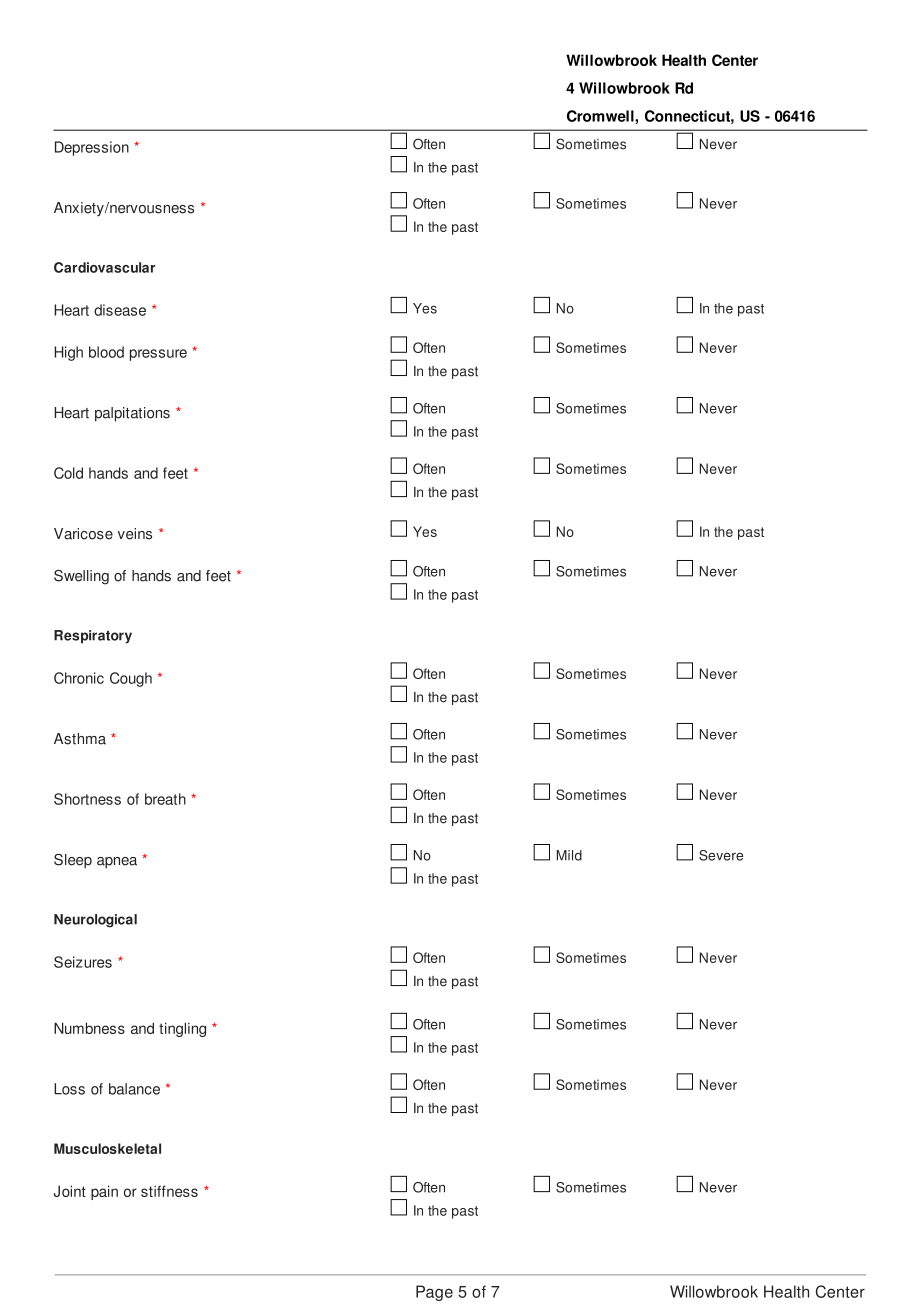 This screenshot has width=924, height=1307. What do you see at coordinates (158, 355) in the screenshot?
I see `pressure` at bounding box center [158, 355].
